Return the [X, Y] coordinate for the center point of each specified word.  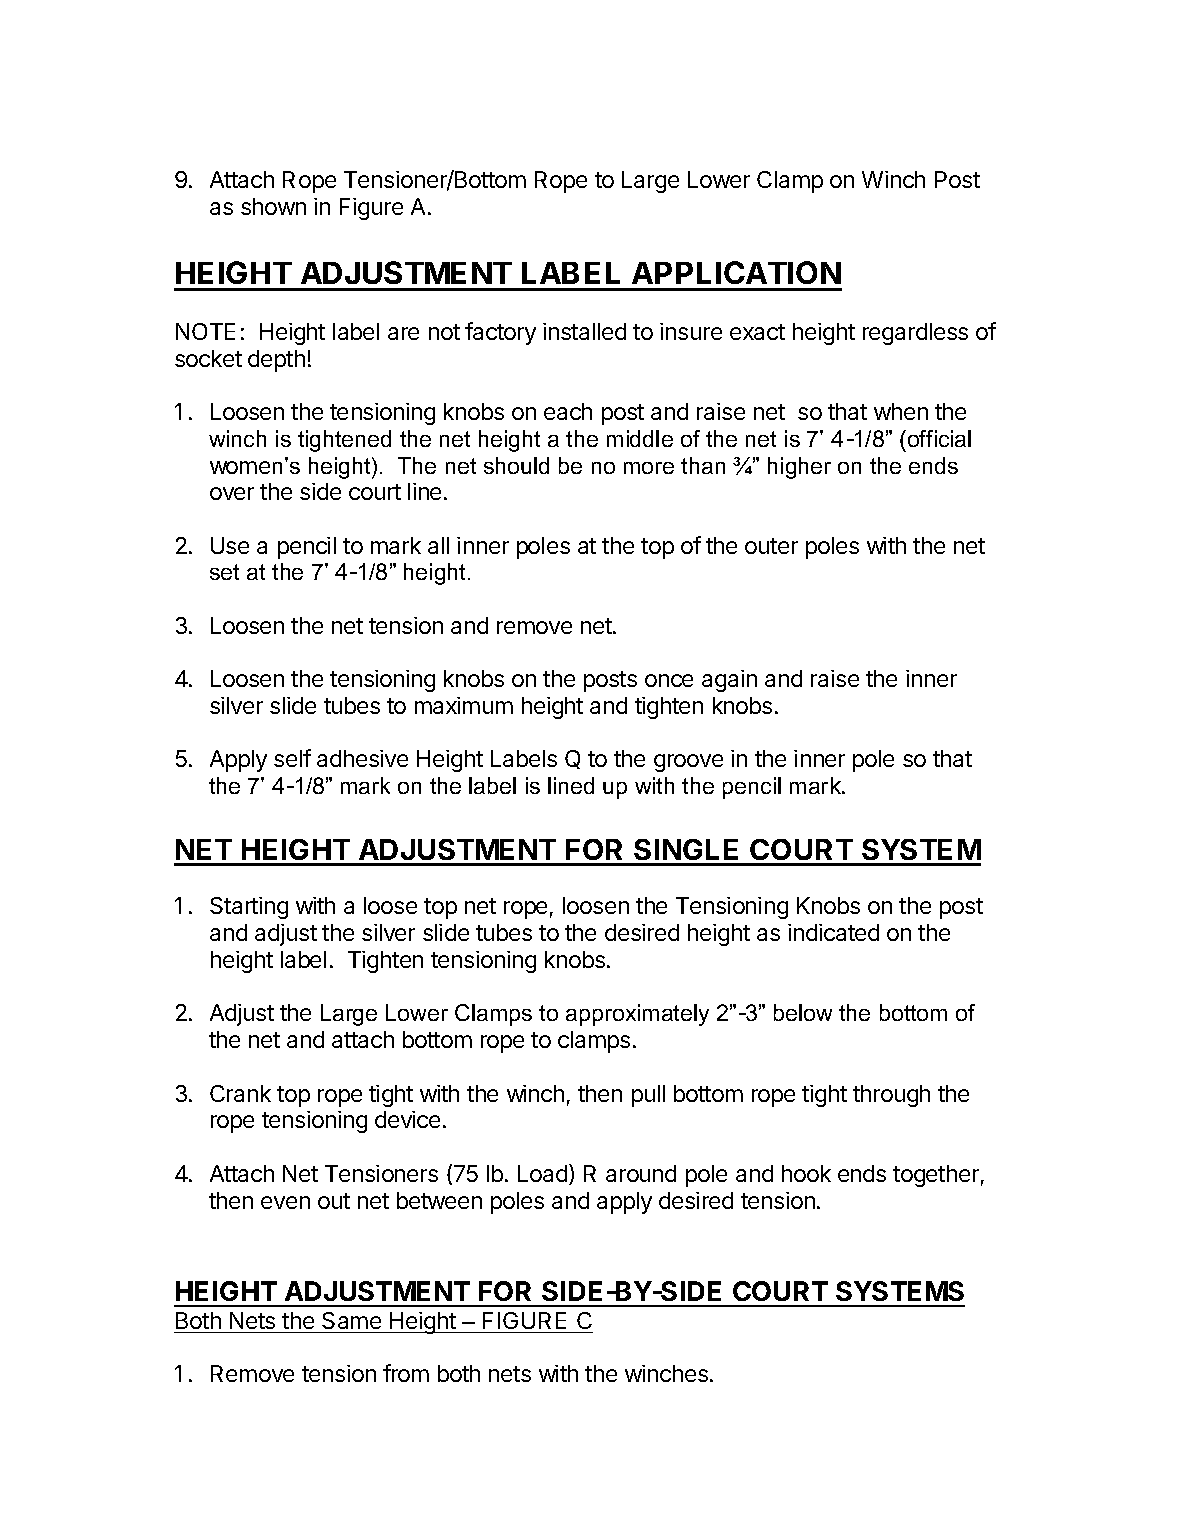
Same [351, 1320]
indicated [833, 932]
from [406, 1373]
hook [806, 1173]
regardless [915, 334]
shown [273, 206]
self [292, 758]
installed [584, 331]
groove [688, 763]
